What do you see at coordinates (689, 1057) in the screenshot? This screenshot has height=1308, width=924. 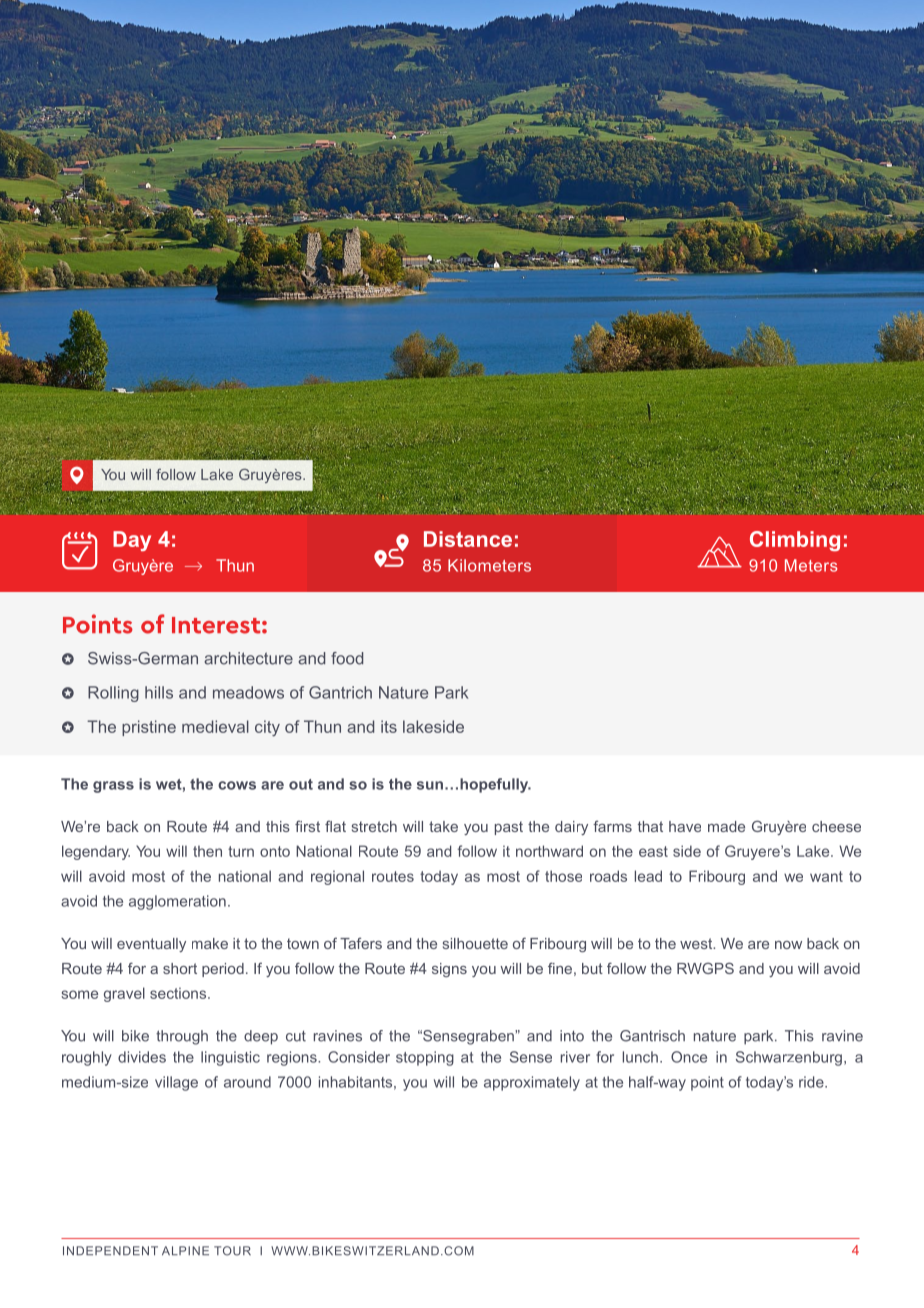 I see `Once` at bounding box center [689, 1057].
